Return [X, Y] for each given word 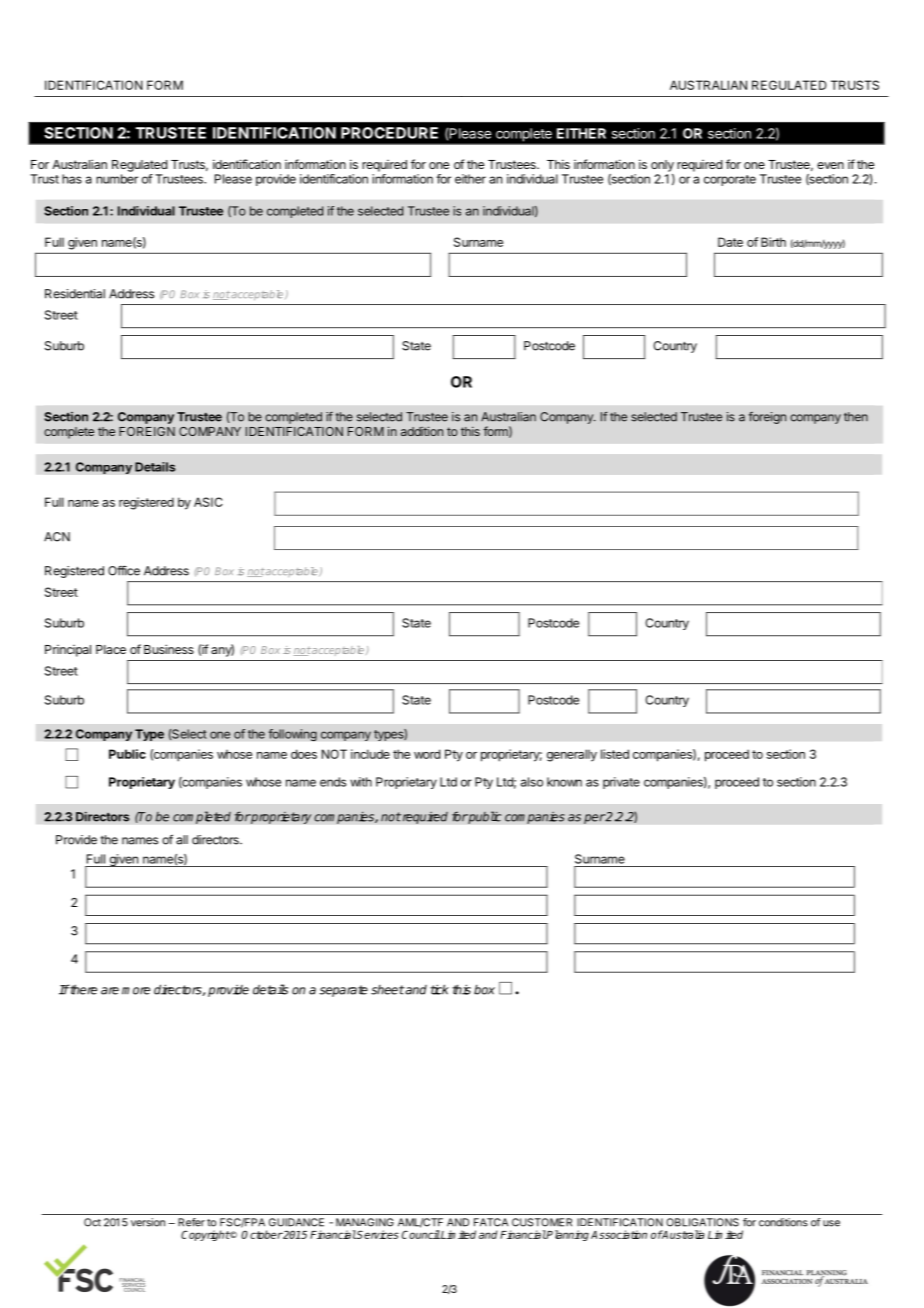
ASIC [208, 502]
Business [169, 649]
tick [439, 989]
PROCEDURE [389, 133]
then [856, 417]
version [148, 1222]
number [117, 179]
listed [615, 754]
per [594, 819]
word [427, 754]
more [136, 991]
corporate [730, 180]
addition [422, 431]
